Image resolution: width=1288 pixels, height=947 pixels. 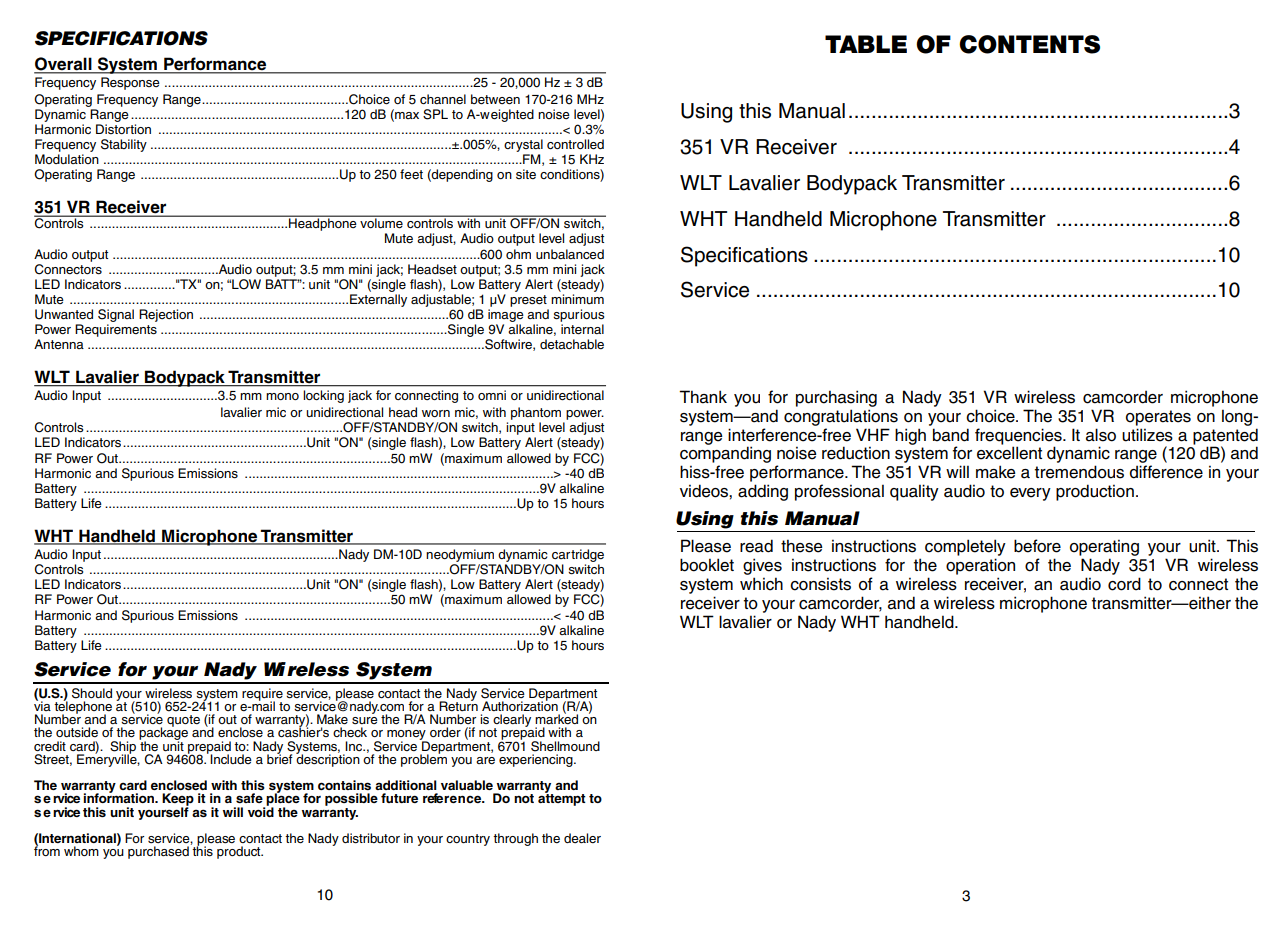 What do you see at coordinates (1029, 44) in the screenshot?
I see `CONTENTS` at bounding box center [1029, 44].
